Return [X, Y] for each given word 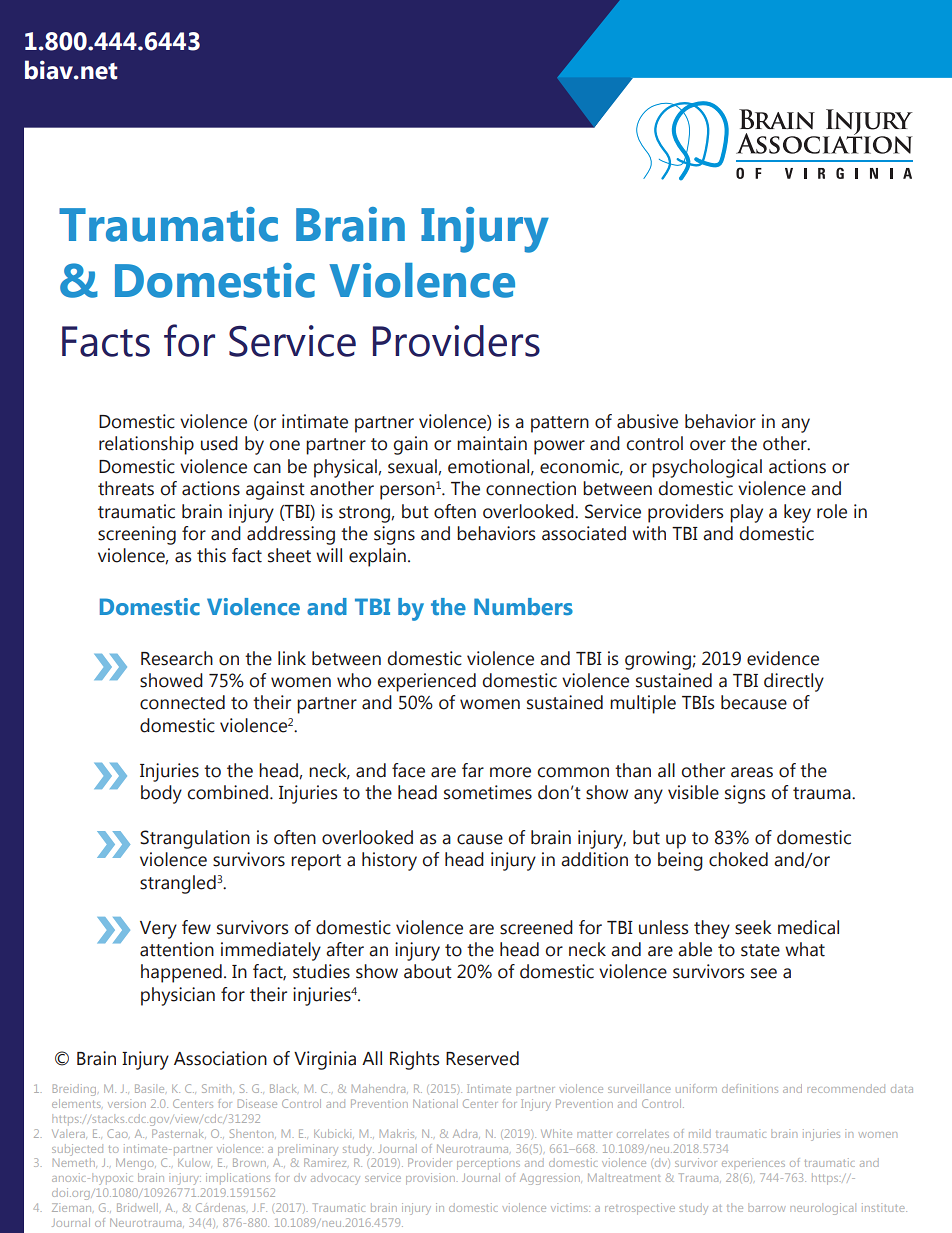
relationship [146, 445]
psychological [707, 468]
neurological [823, 1209]
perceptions [488, 1164]
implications [238, 1178]
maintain [492, 443]
